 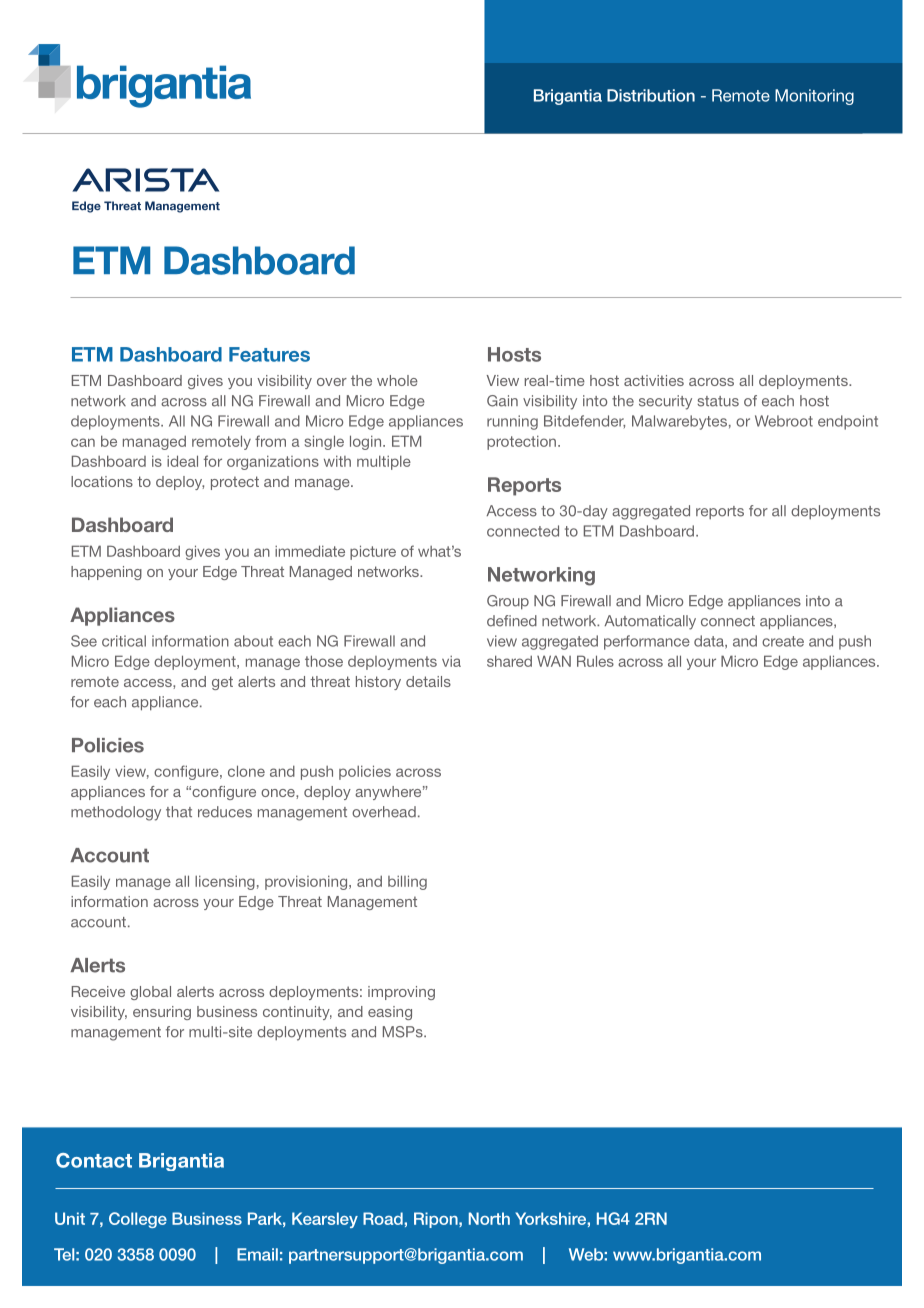 I want to click on get, so click(x=222, y=683).
